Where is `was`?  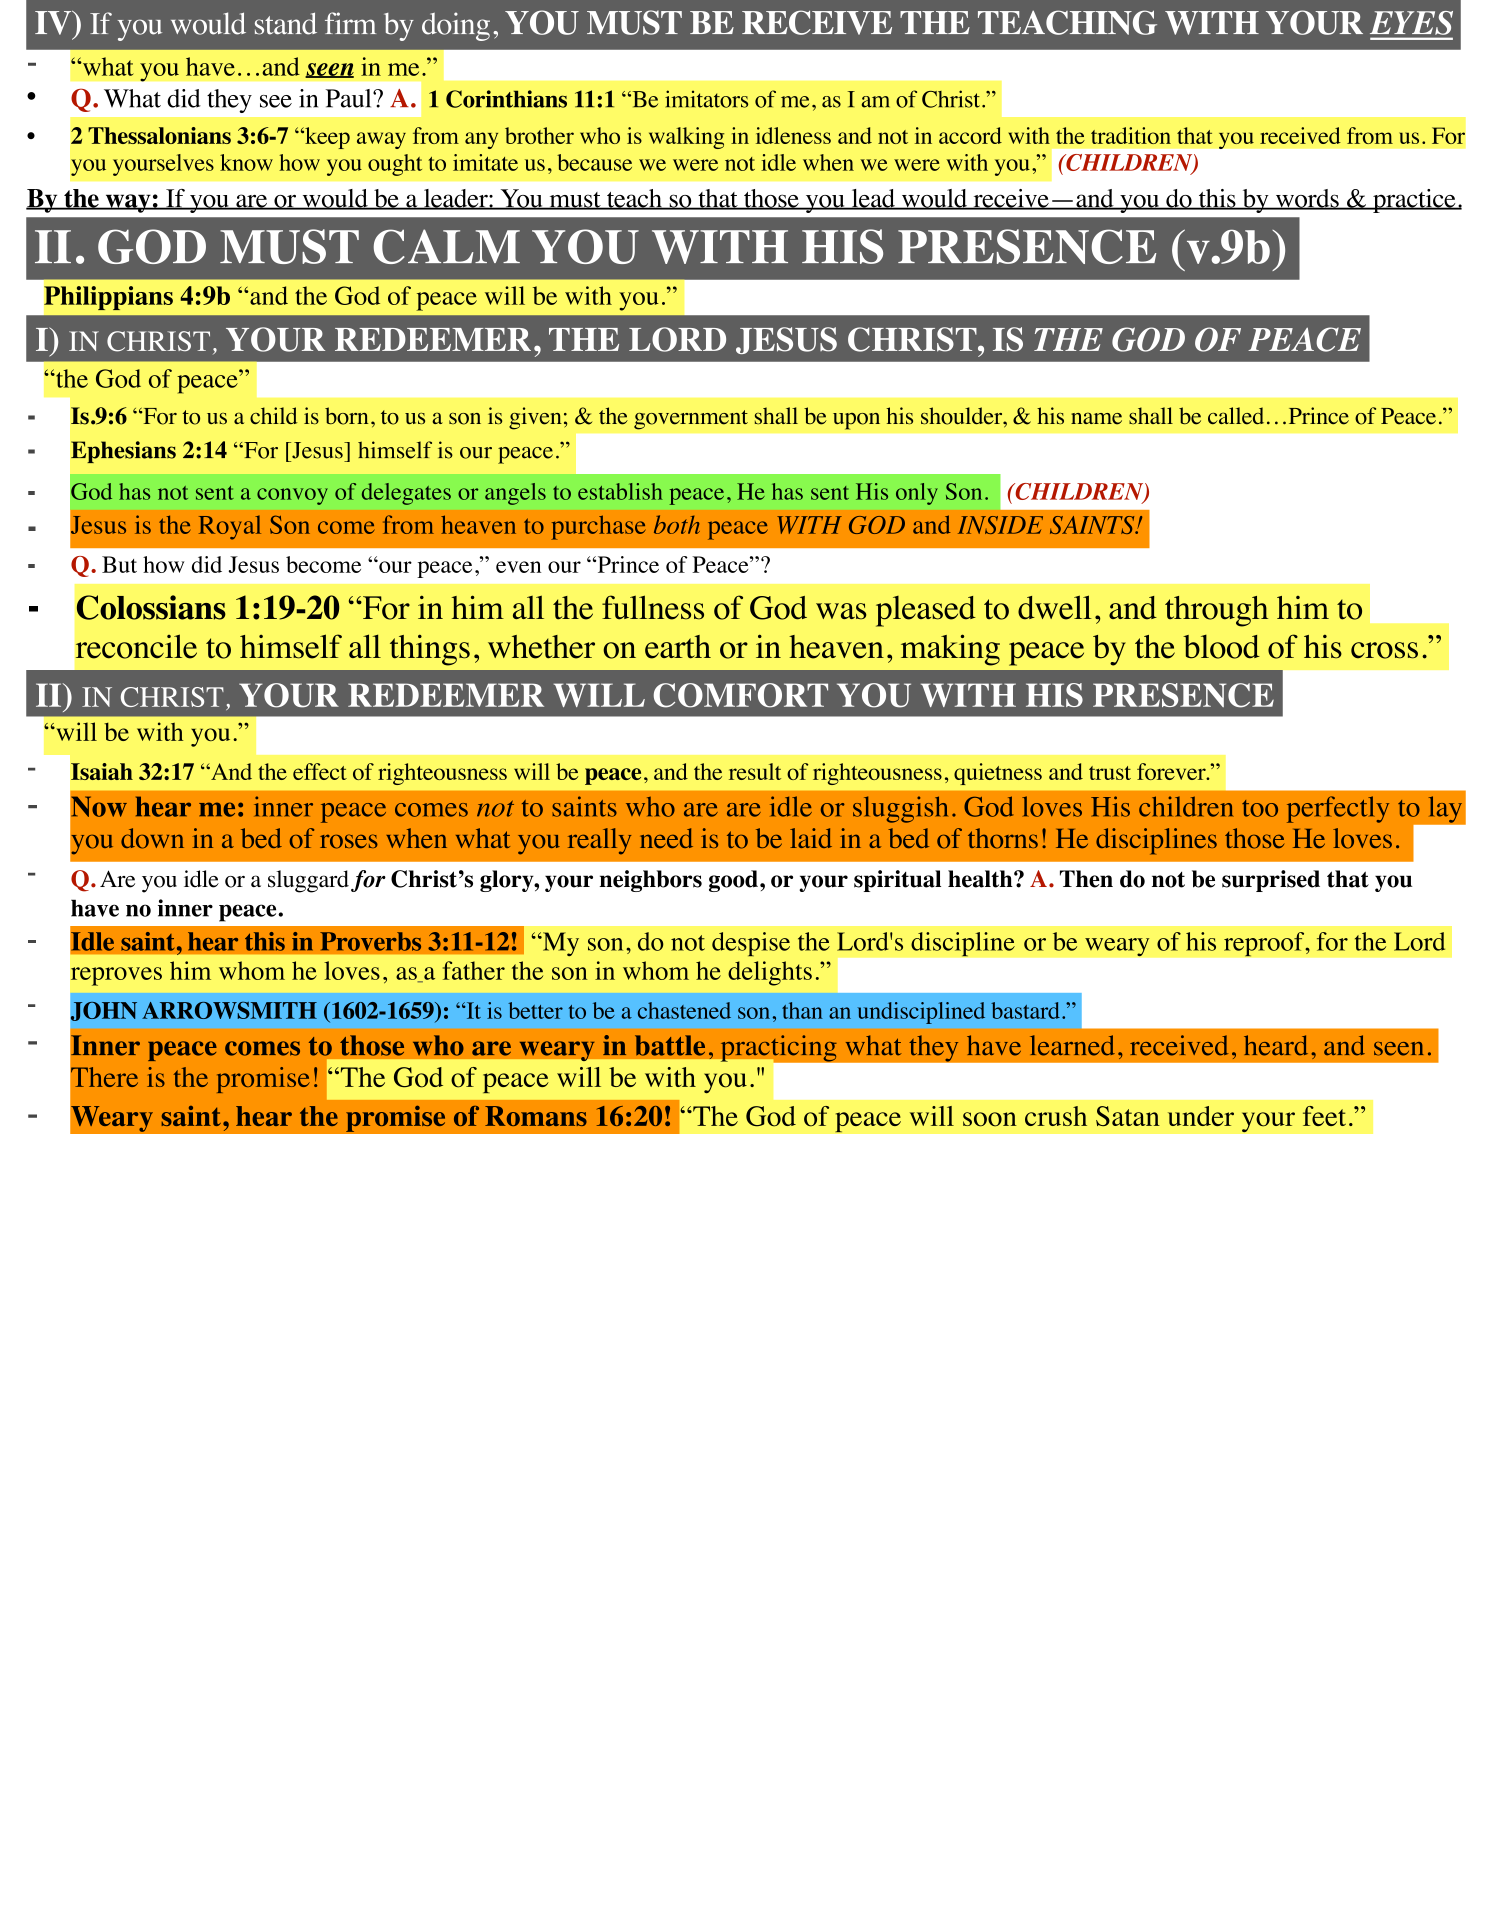 was is located at coordinates (841, 611).
